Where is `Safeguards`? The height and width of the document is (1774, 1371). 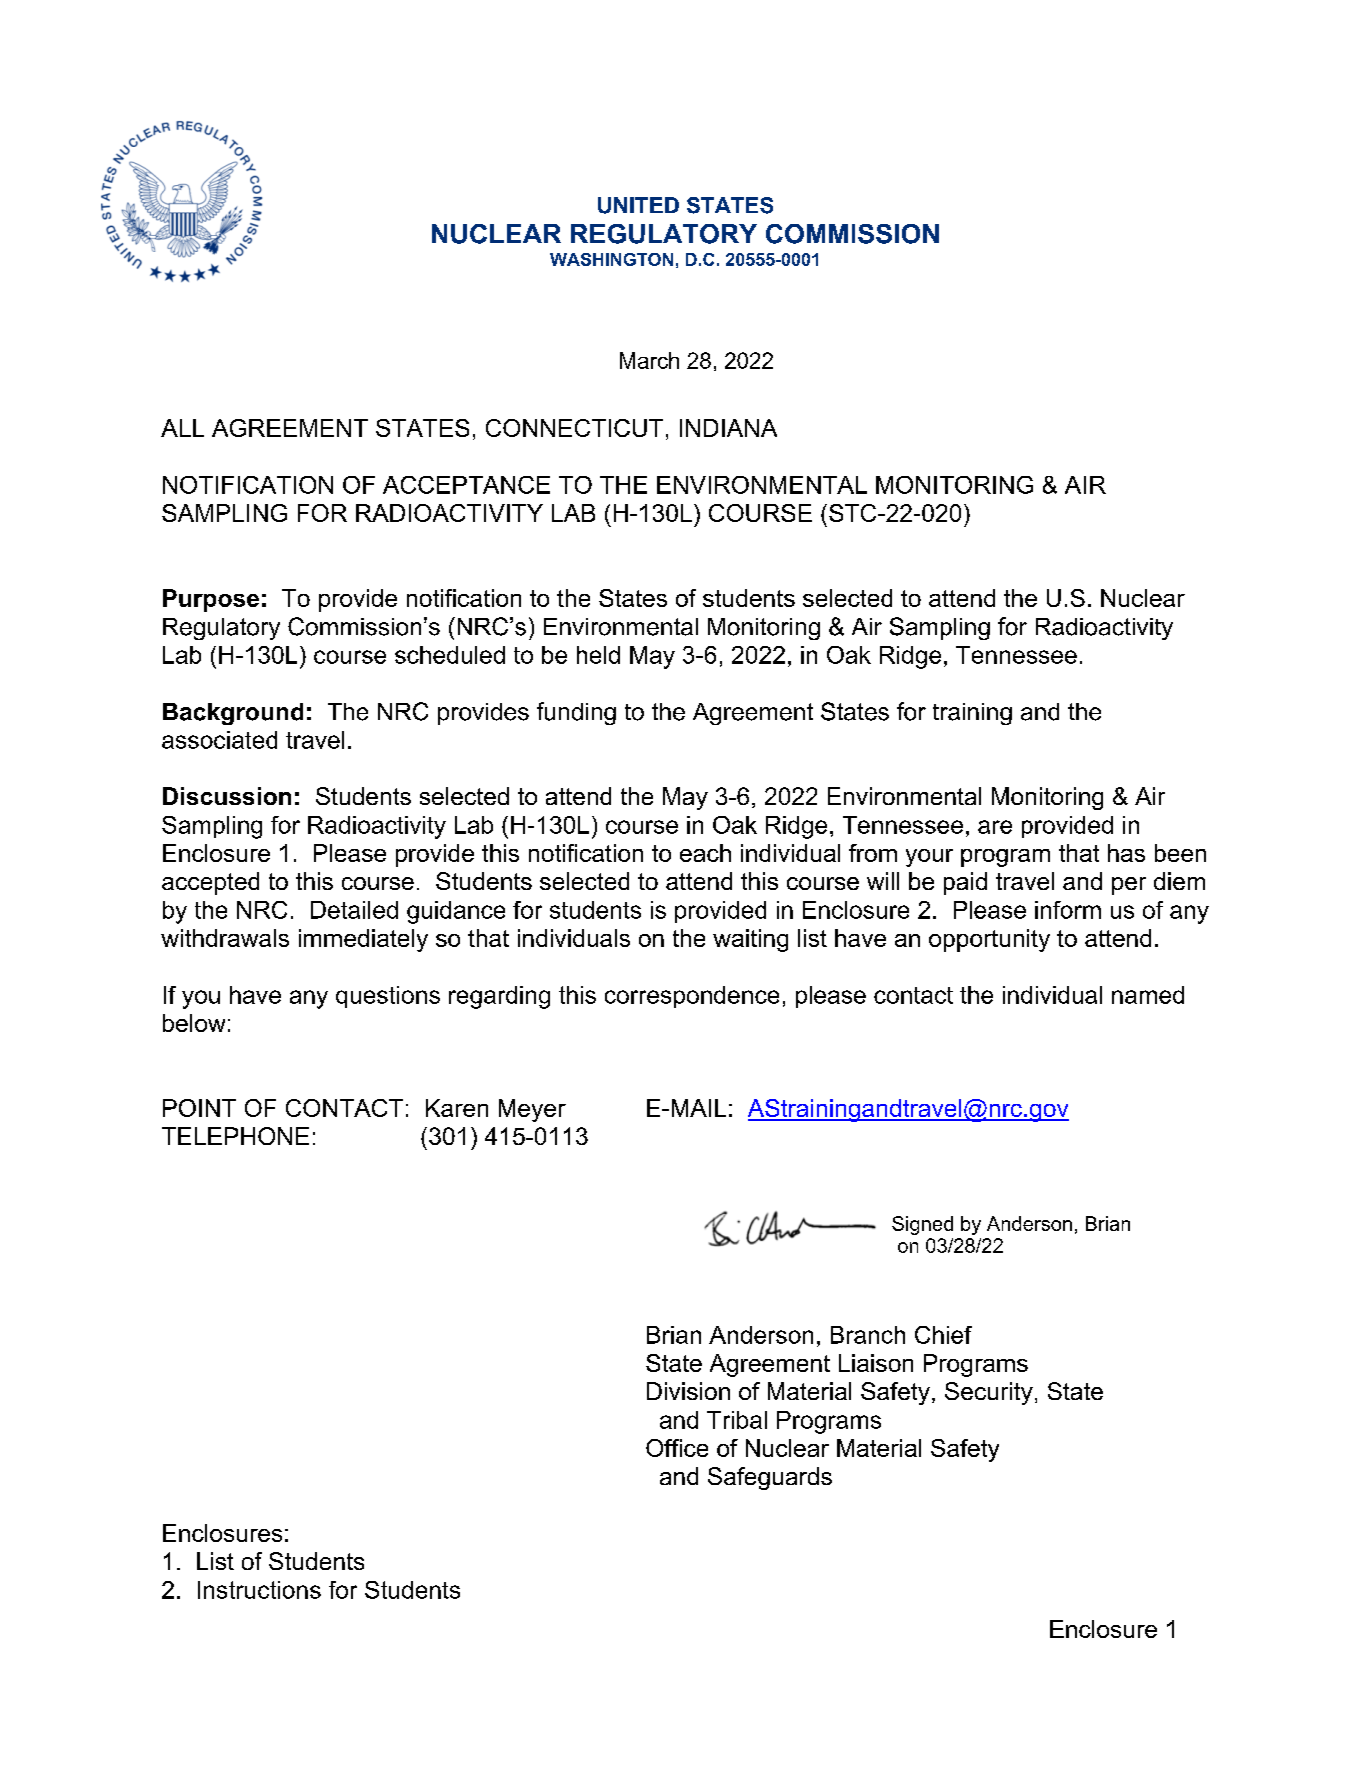 Safeguards is located at coordinates (770, 1478).
